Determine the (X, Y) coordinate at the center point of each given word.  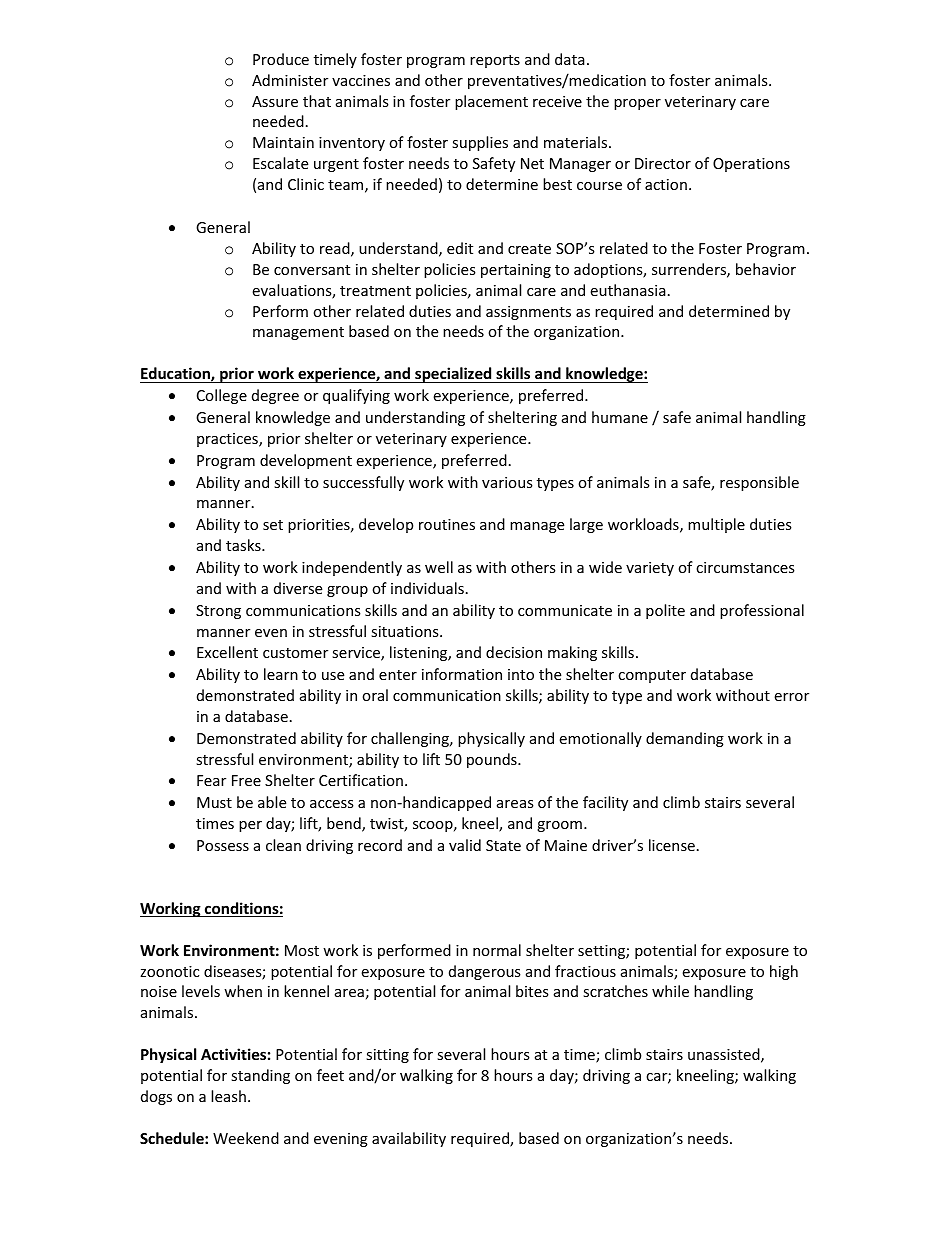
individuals (427, 588)
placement (491, 102)
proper (637, 104)
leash (228, 1096)
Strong (218, 612)
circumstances (745, 567)
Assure (275, 101)
